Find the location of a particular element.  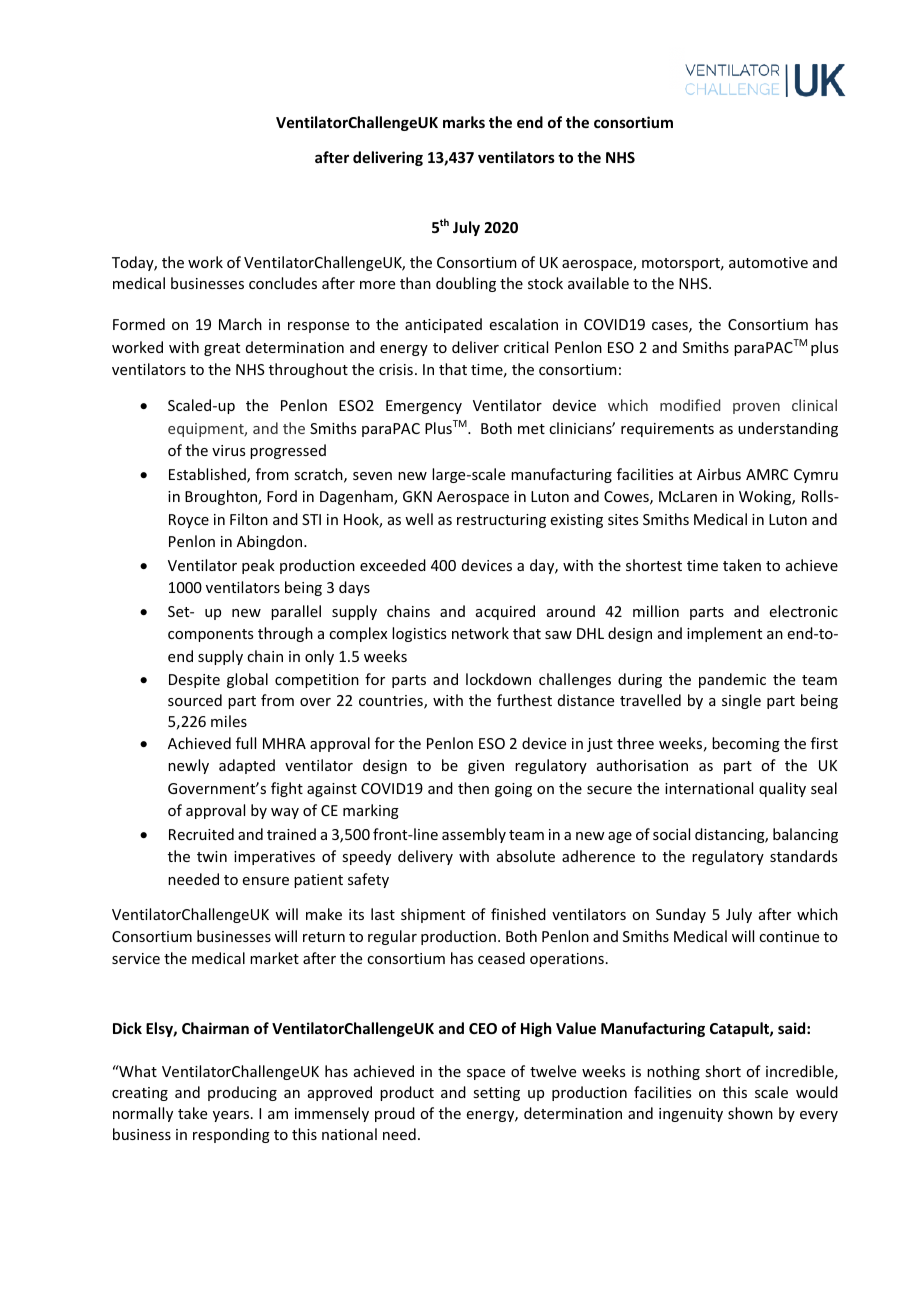

concludes is located at coordinates (283, 283).
